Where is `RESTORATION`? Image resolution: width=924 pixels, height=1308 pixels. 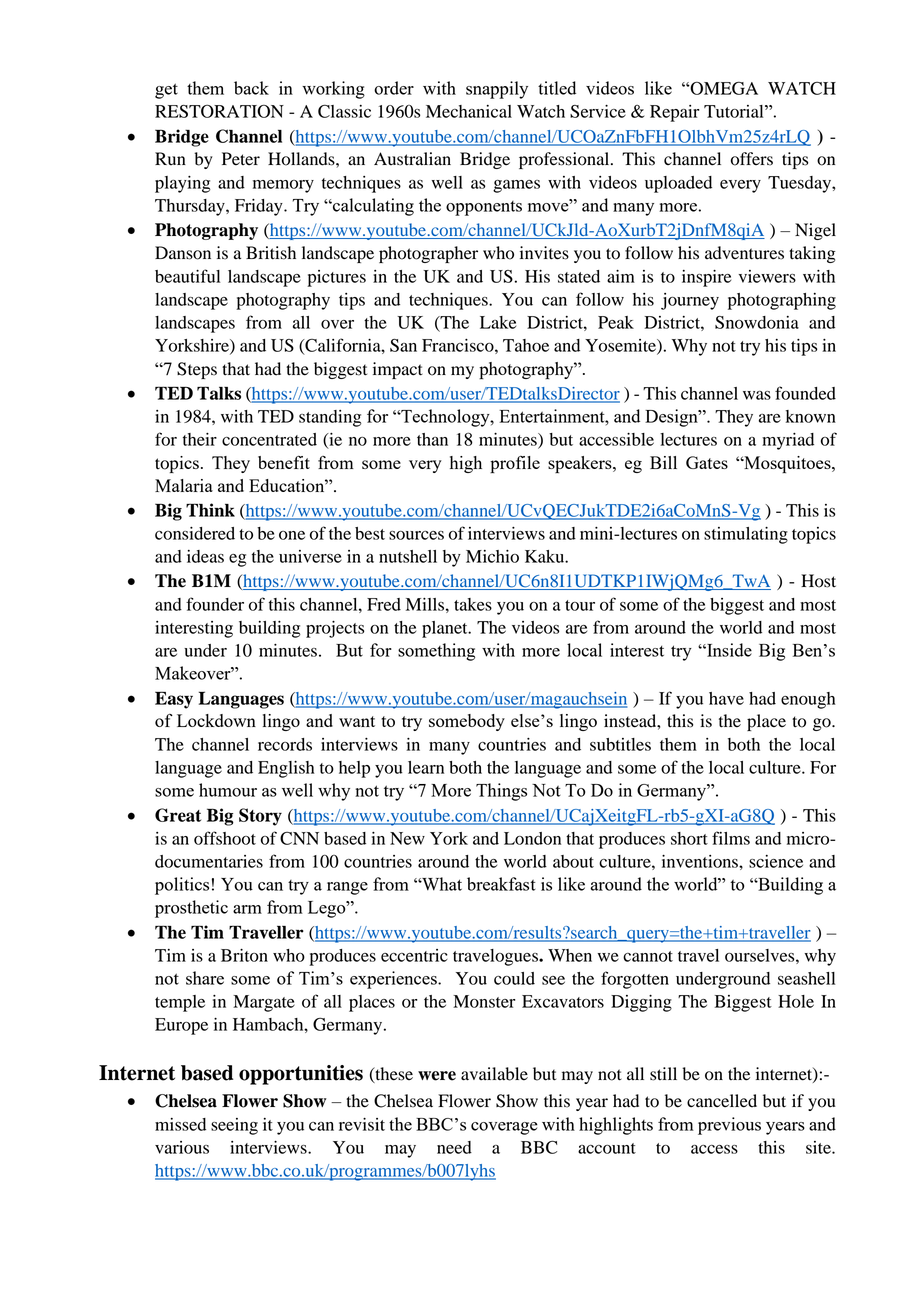
RESTORATION is located at coordinates (219, 111).
